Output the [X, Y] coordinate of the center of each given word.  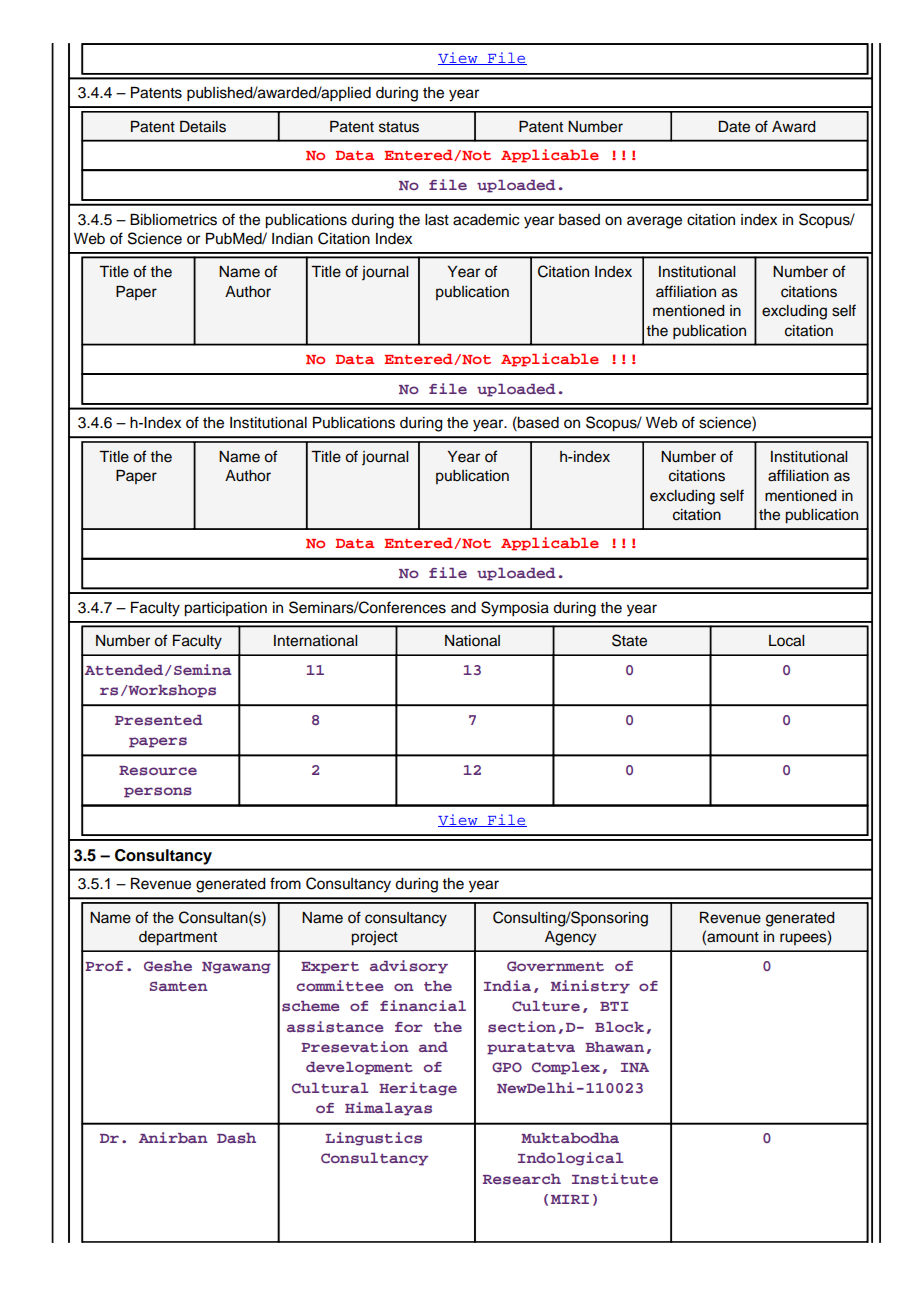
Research [522, 1179]
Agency [570, 938]
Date [734, 127]
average [654, 222]
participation [225, 609]
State [629, 640]
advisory [409, 967]
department [178, 938]
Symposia [515, 609]
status [399, 127]
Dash [236, 1138]
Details [203, 127]
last [437, 220]
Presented [159, 720]
